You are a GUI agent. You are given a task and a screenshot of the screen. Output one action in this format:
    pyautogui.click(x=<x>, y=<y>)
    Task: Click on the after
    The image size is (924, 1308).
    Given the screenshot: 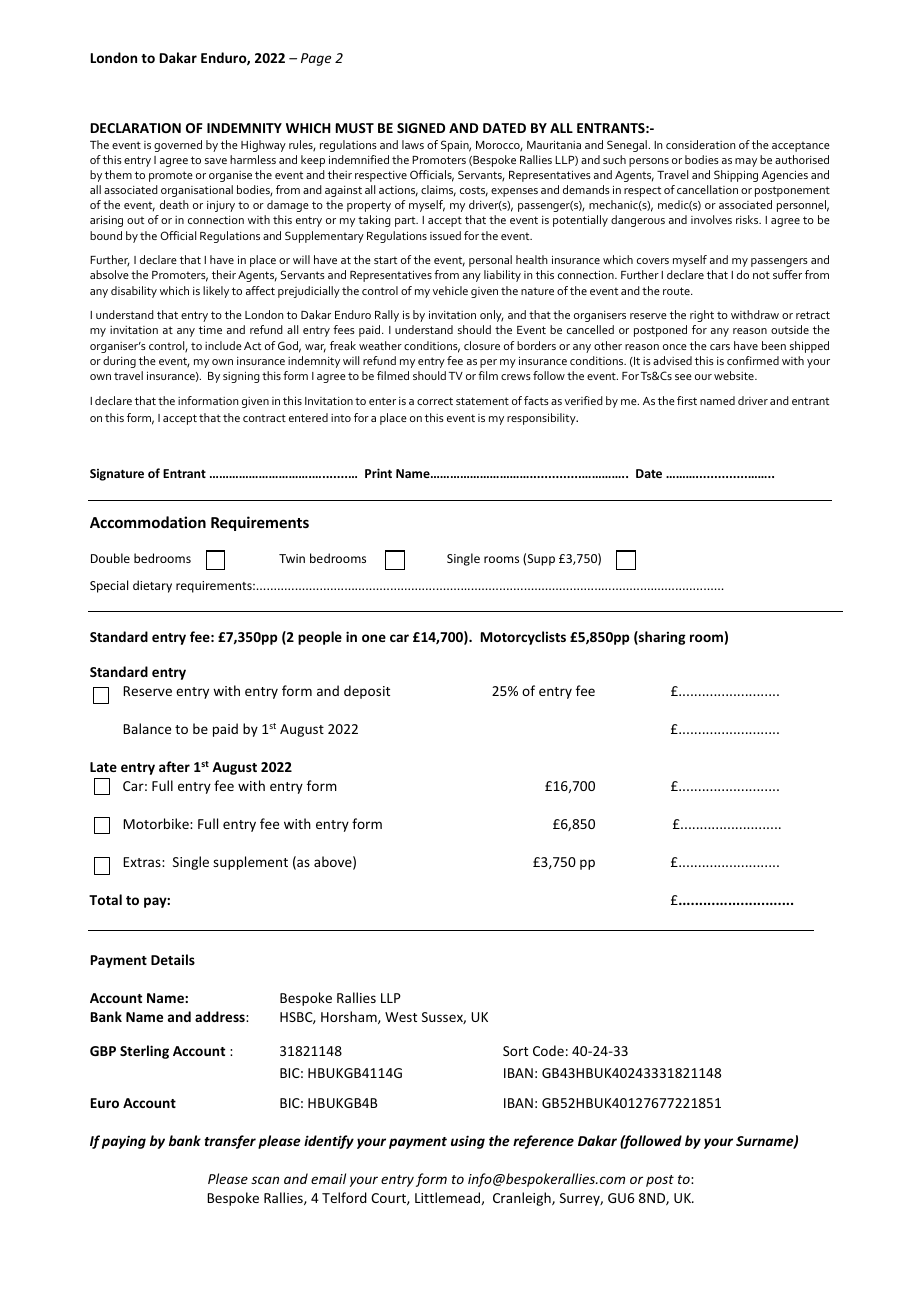 What is the action you would take?
    pyautogui.click(x=174, y=766)
